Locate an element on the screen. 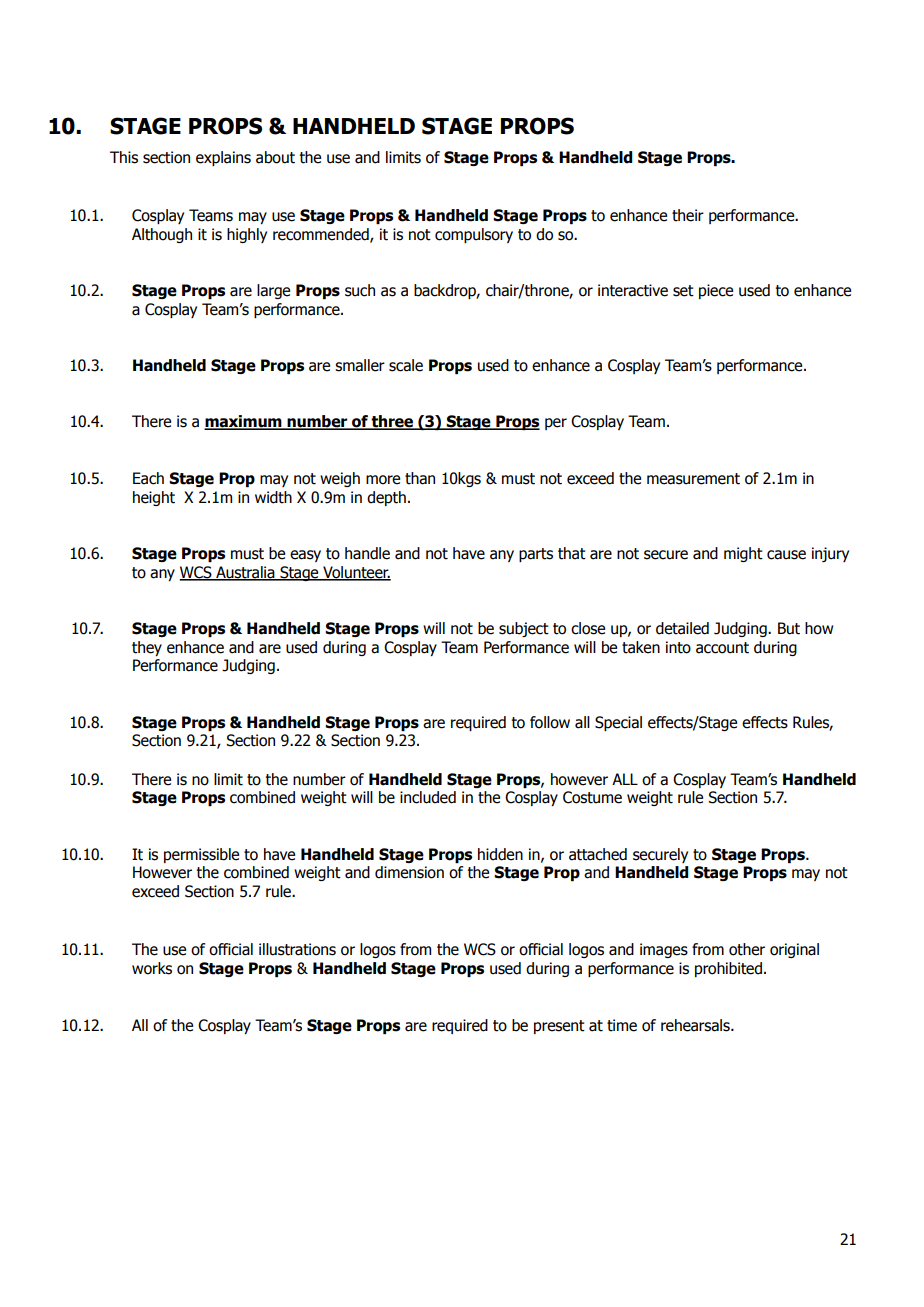 This screenshot has width=924, height=1307. their is located at coordinates (688, 215).
